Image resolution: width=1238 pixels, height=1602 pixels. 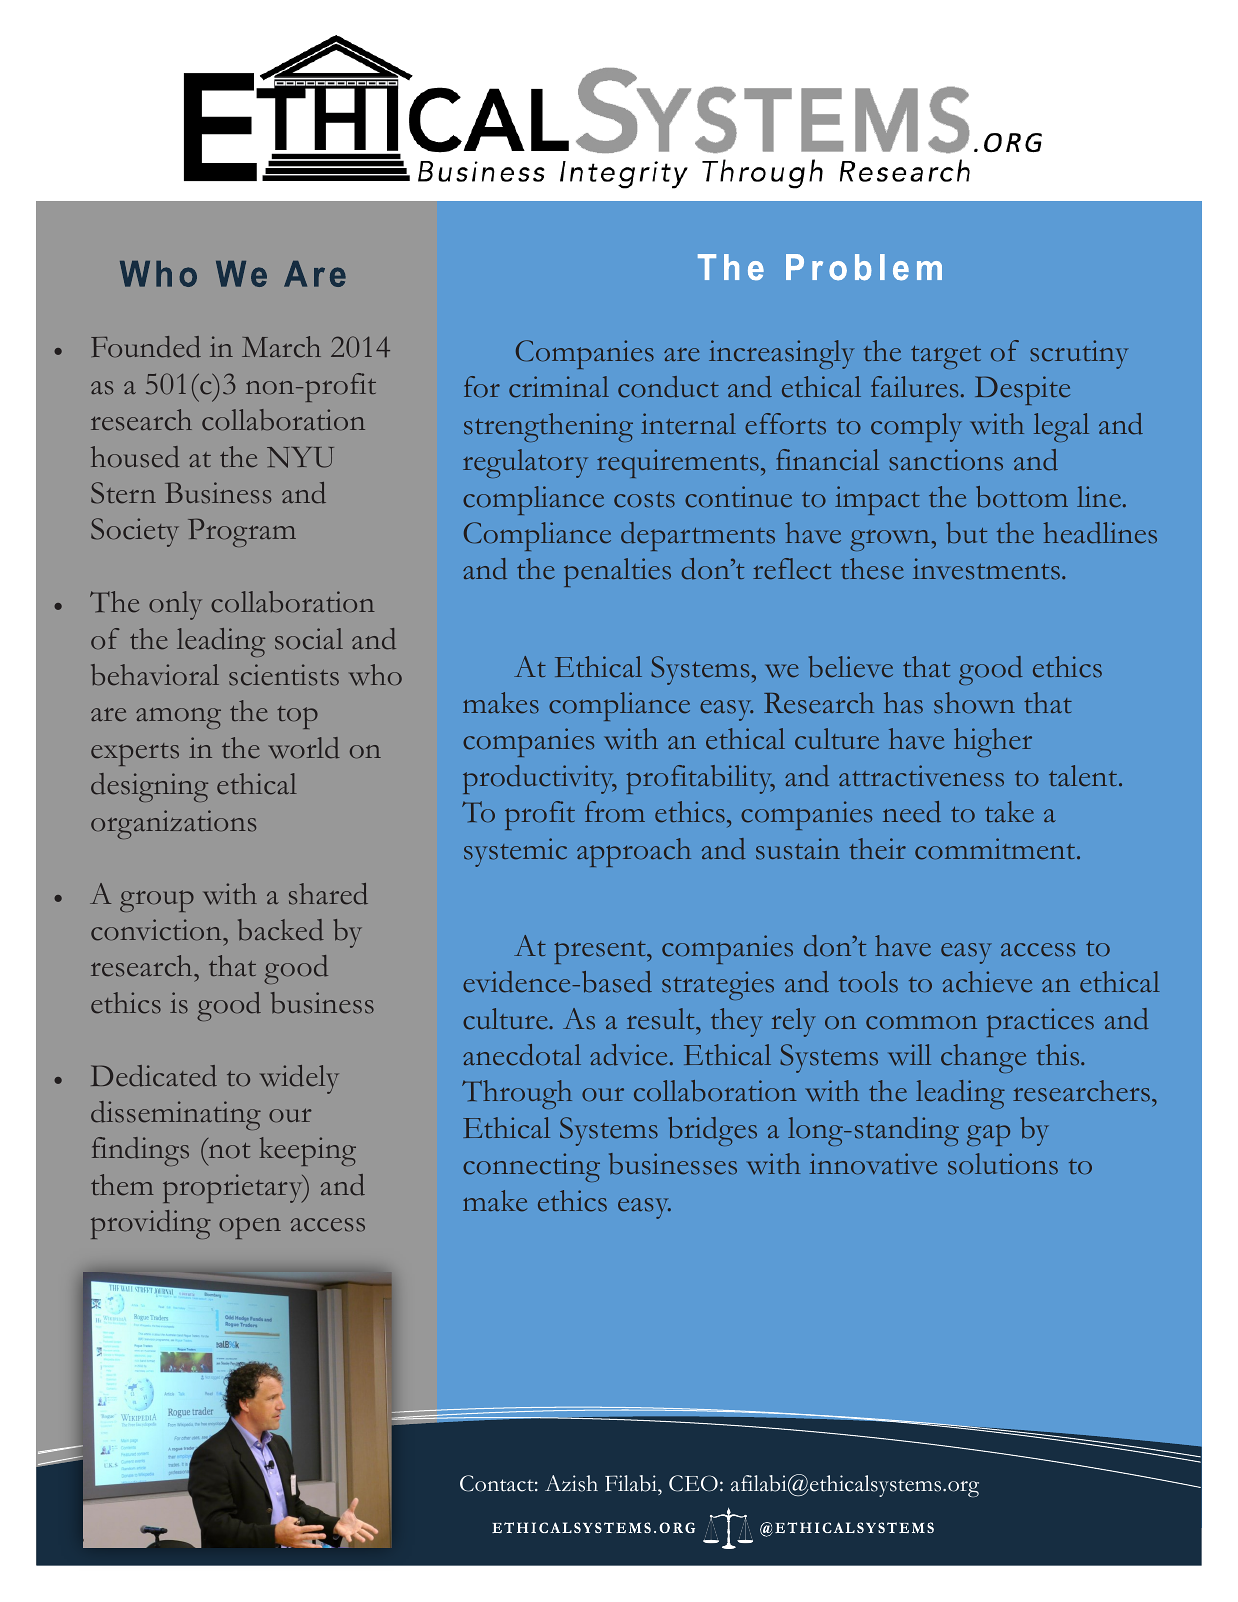 I want to click on backed, so click(x=281, y=930).
